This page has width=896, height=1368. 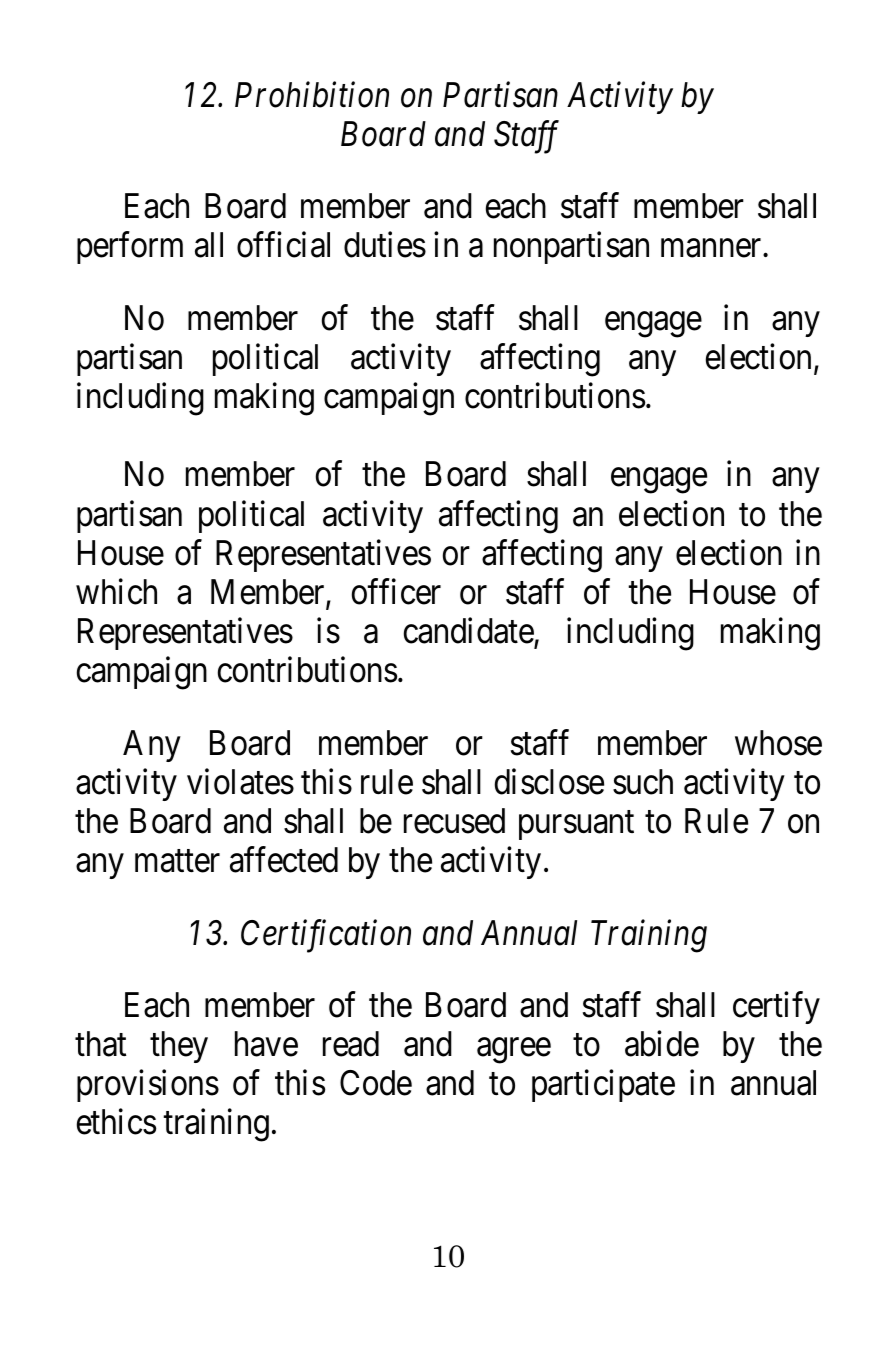 I want to click on Prohibition, so click(x=312, y=95).
